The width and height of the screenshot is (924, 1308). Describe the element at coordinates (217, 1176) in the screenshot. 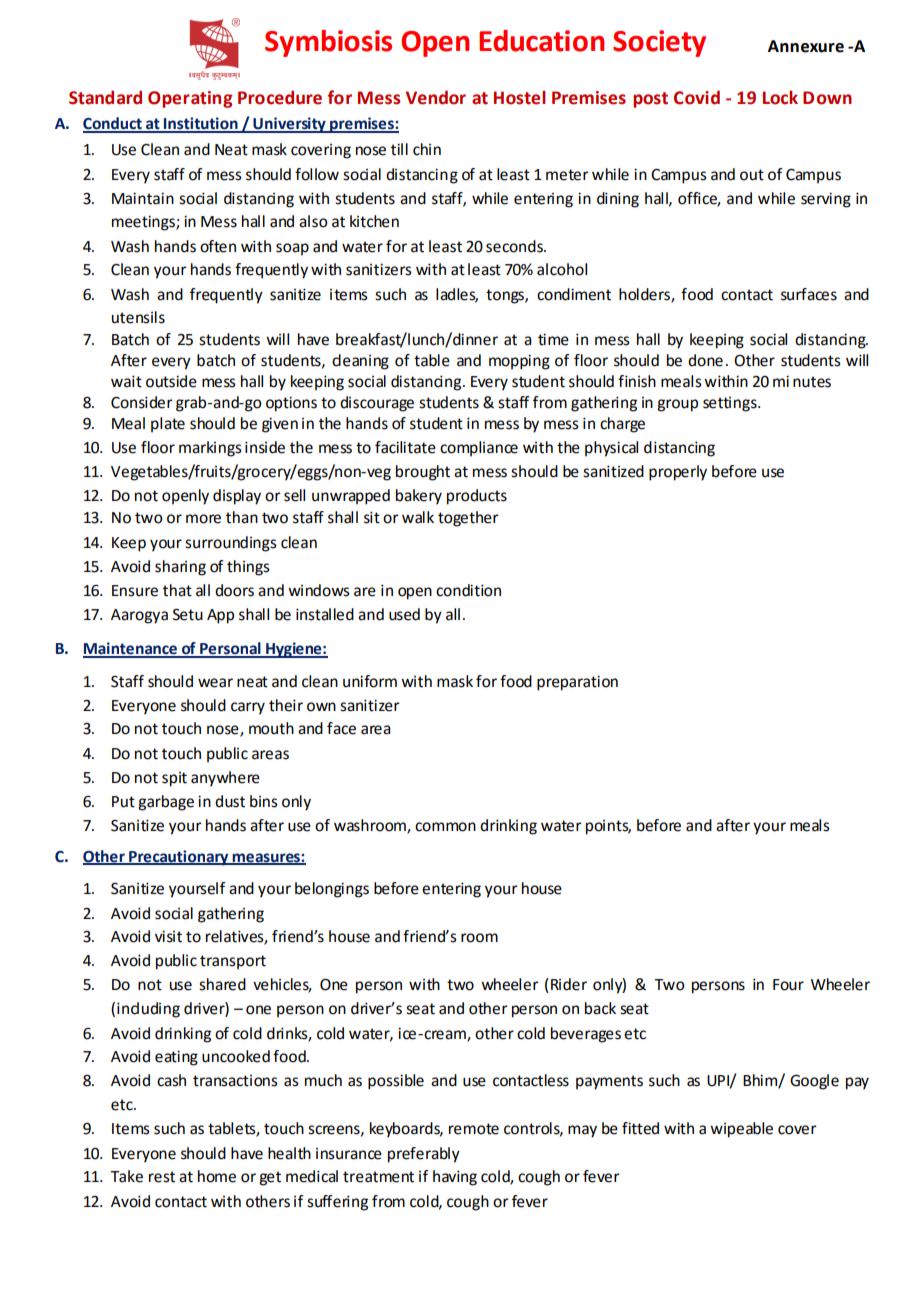

I see `home` at that location.
